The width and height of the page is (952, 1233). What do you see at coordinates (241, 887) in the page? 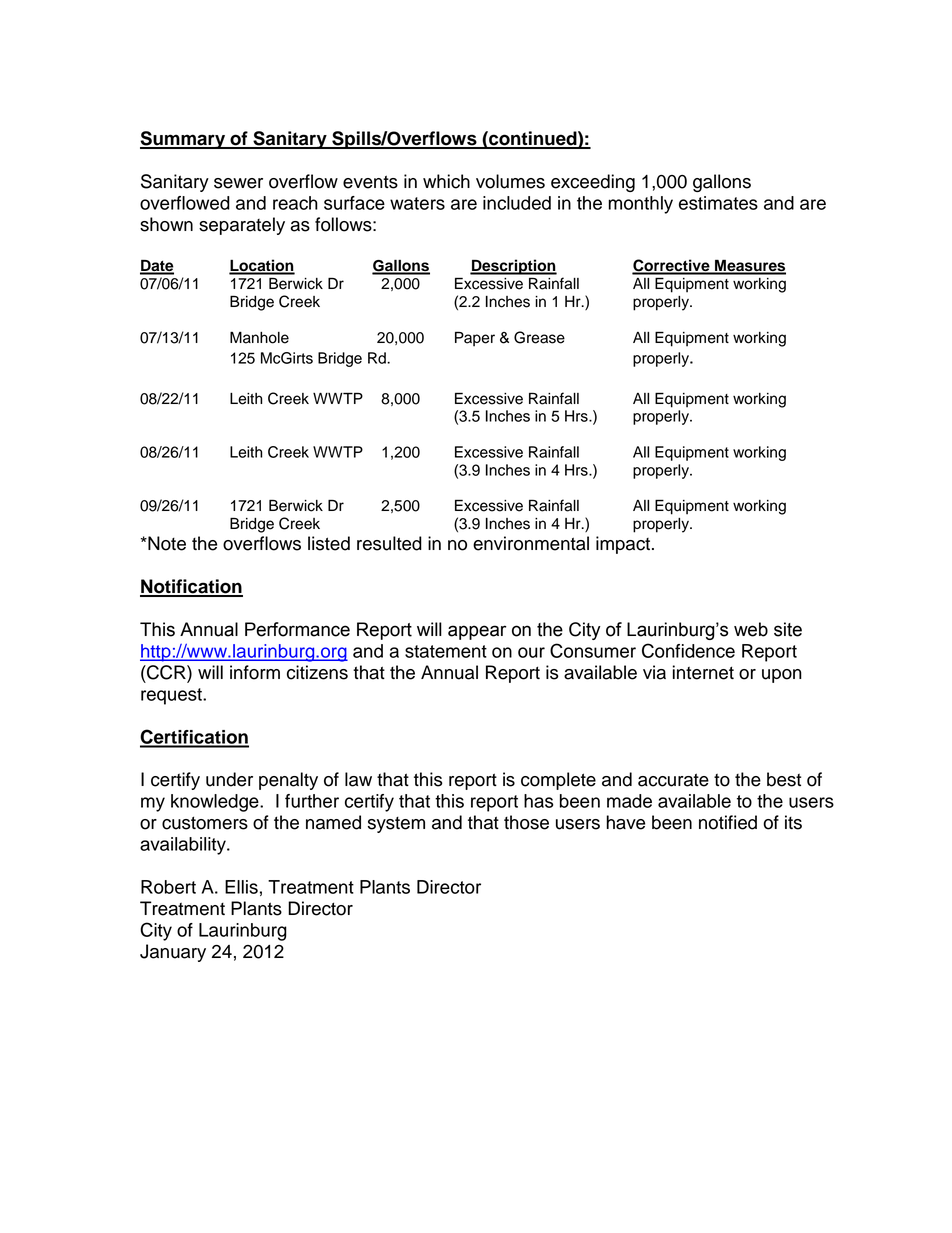
I see `Ellis` at bounding box center [241, 887].
